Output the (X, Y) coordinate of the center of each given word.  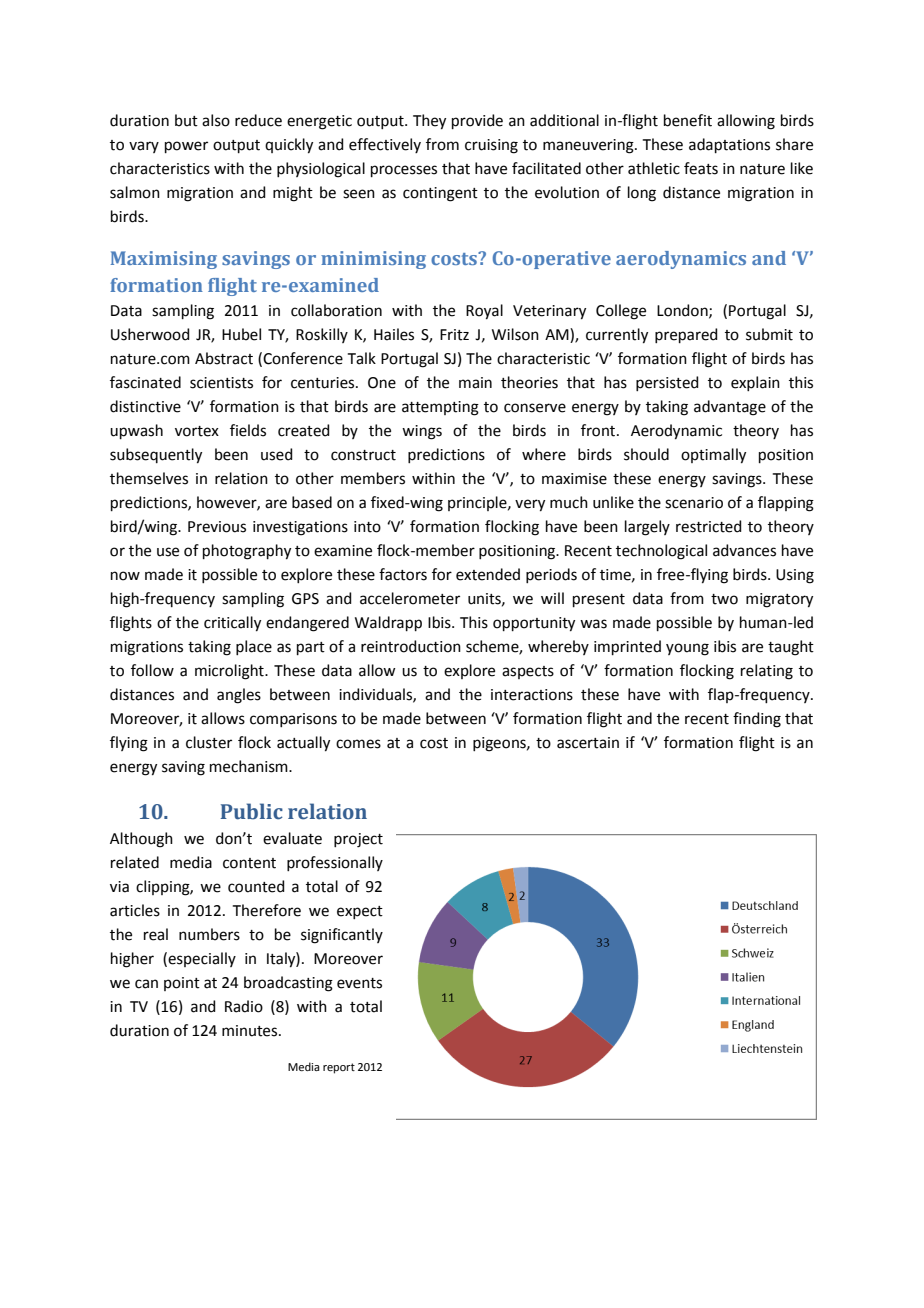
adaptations (729, 145)
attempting (440, 408)
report (339, 1068)
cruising (491, 146)
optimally (713, 456)
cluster (209, 742)
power (186, 147)
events (359, 983)
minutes (251, 1031)
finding (757, 720)
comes (358, 744)
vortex (197, 431)
